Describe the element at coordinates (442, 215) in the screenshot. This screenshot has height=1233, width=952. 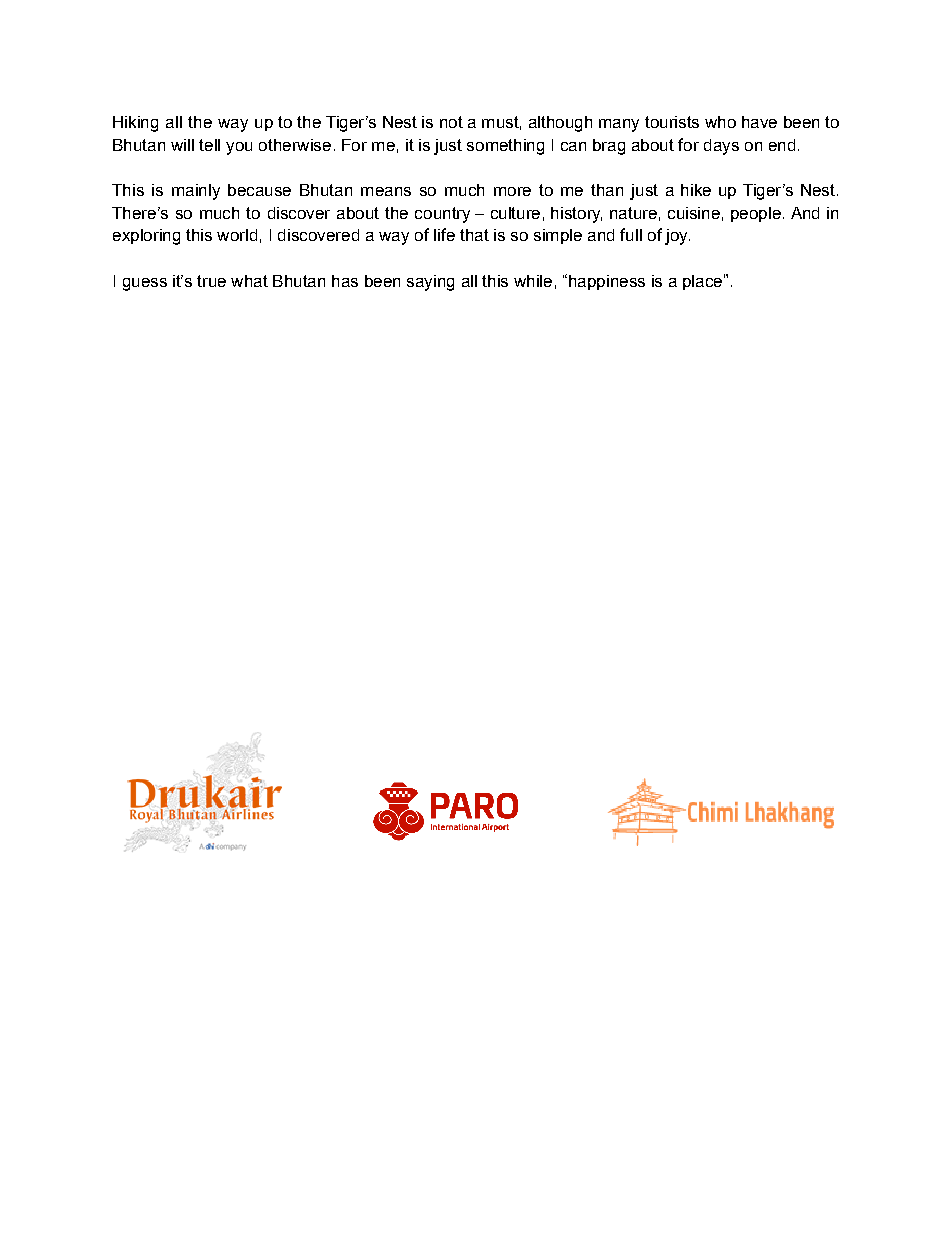
I see `country` at that location.
